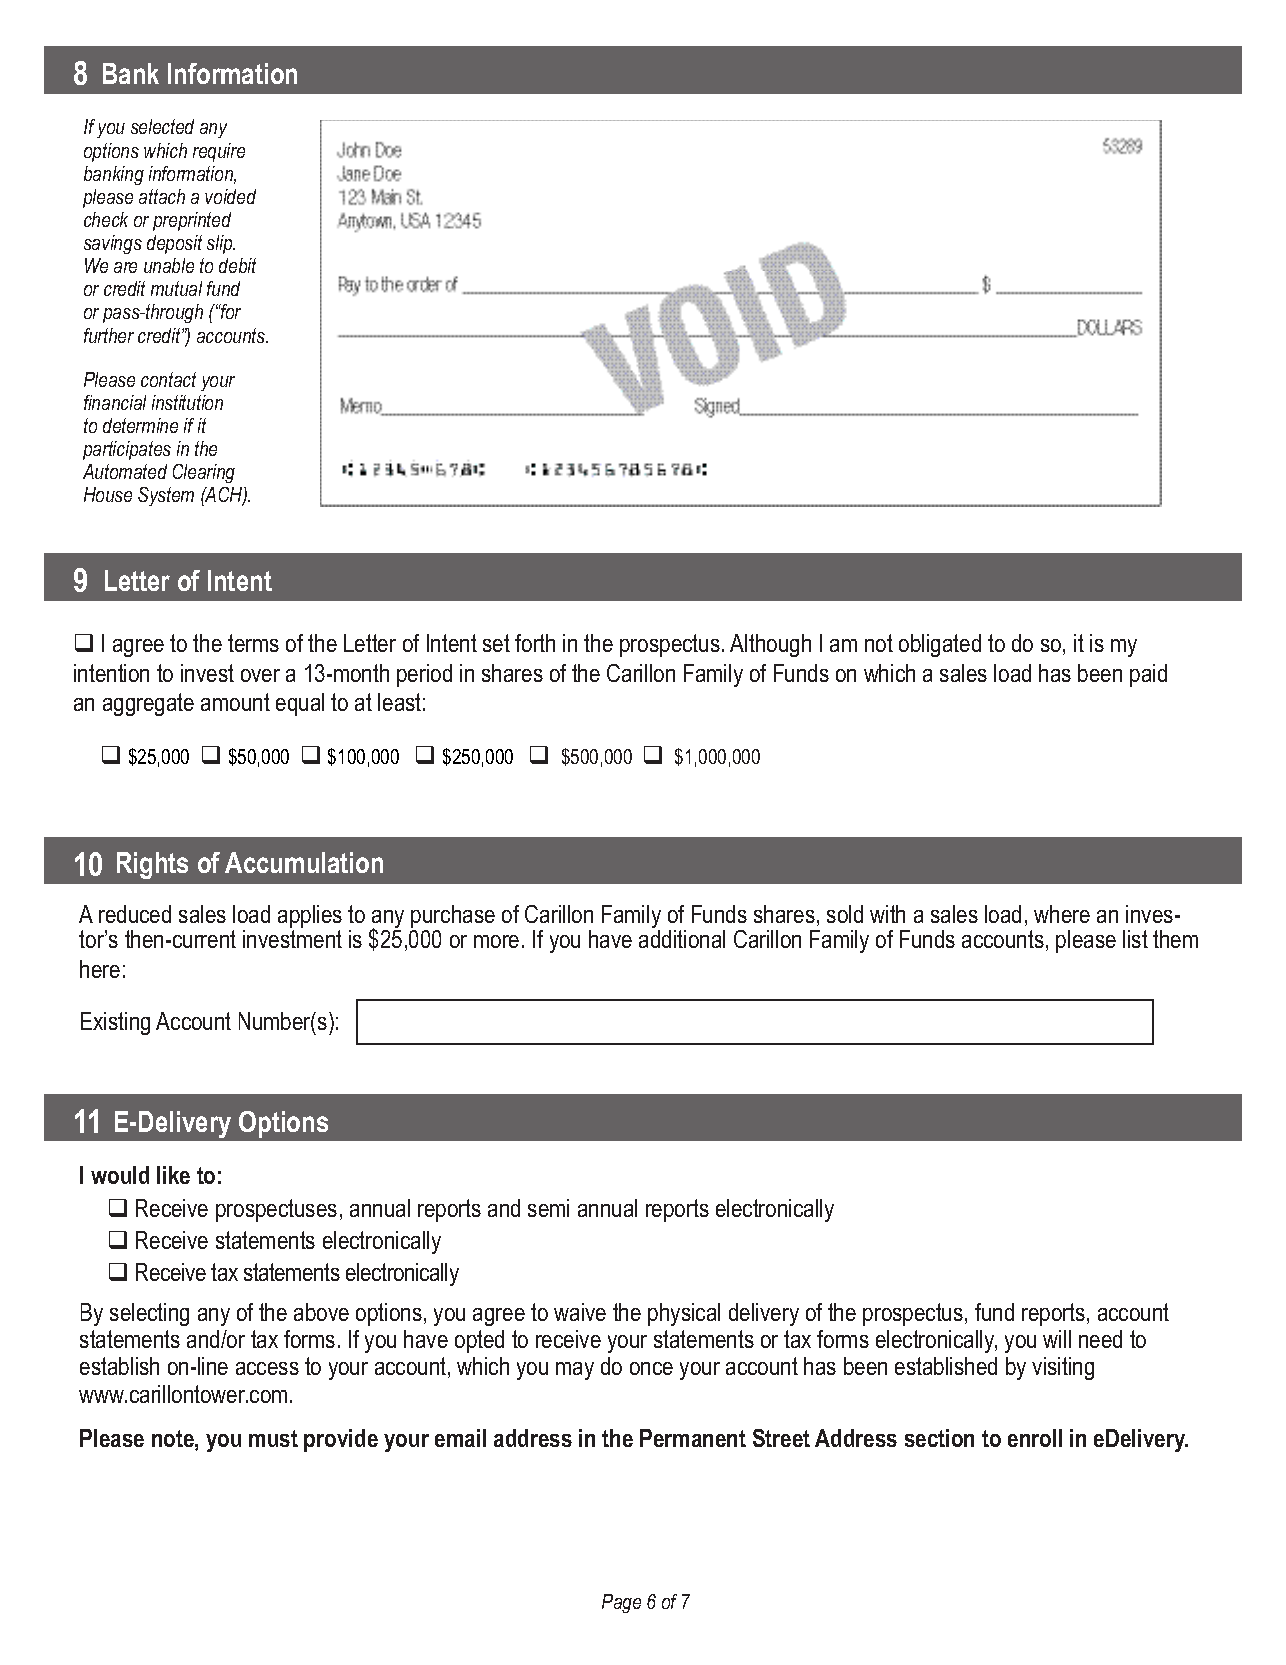 The width and height of the screenshot is (1286, 1665). I want to click on additional, so click(682, 939).
